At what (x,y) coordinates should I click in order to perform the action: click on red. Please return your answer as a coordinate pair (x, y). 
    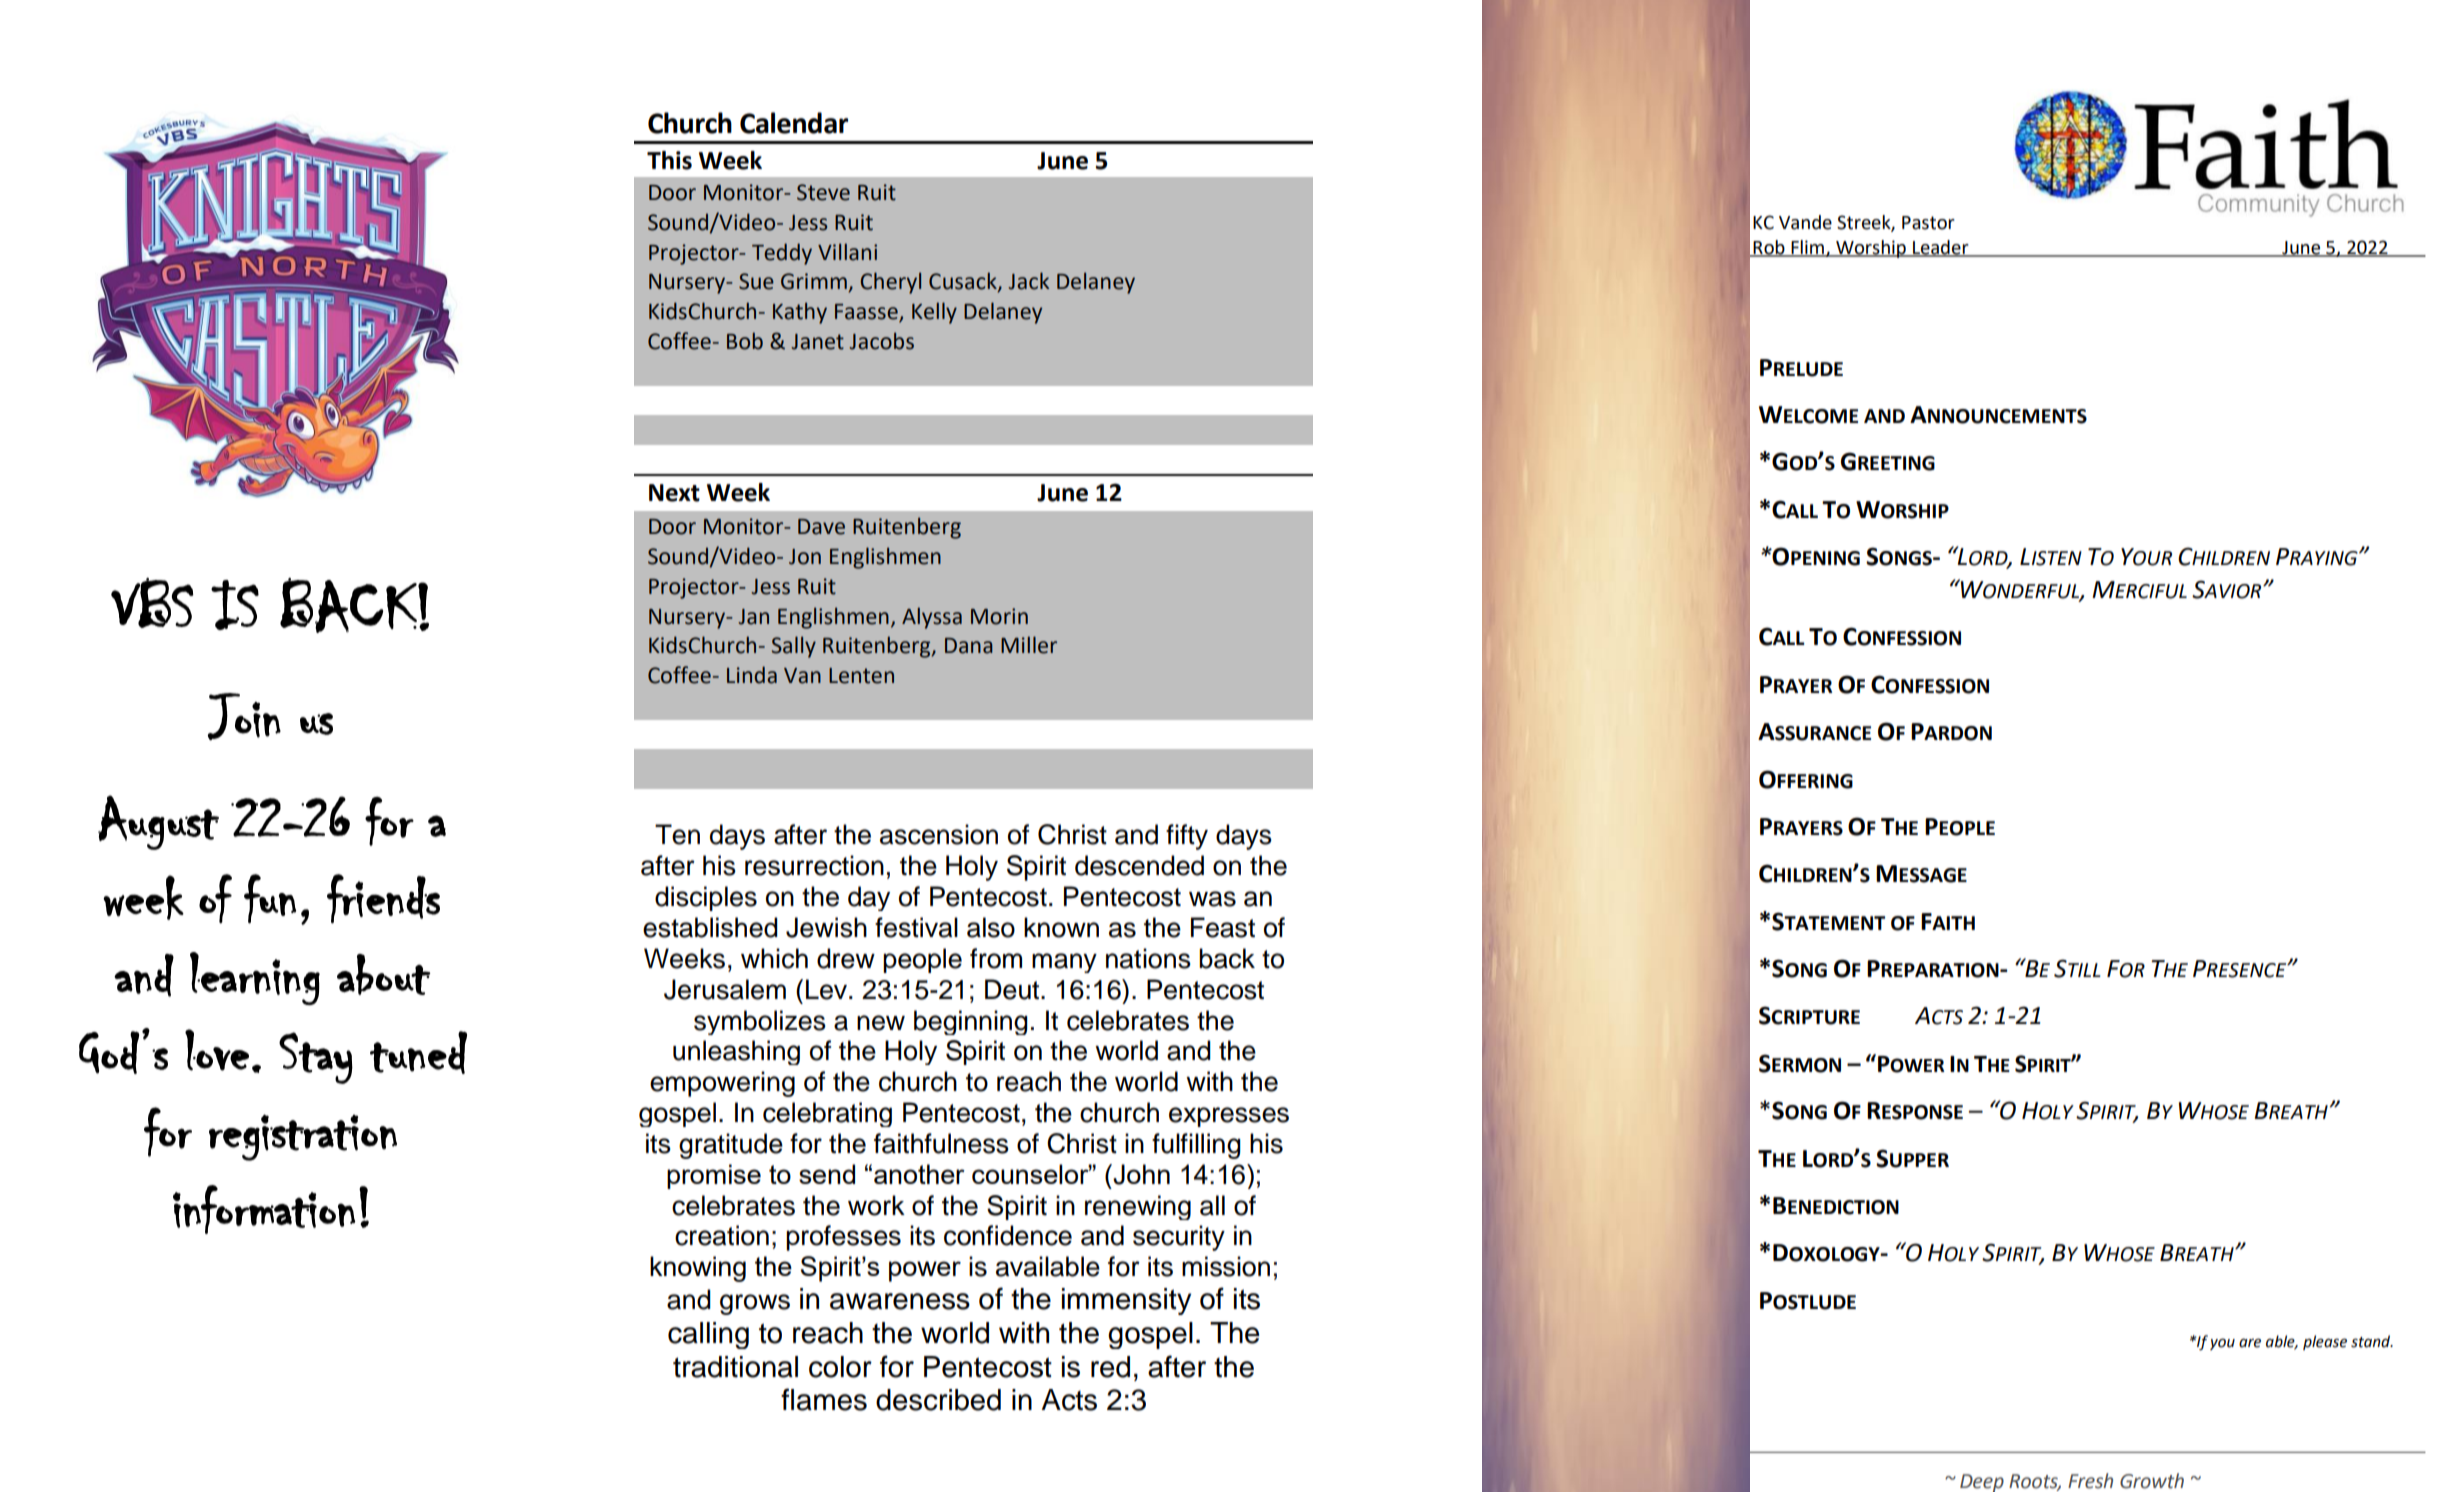
    Looking at the image, I should click on (1110, 1367).
